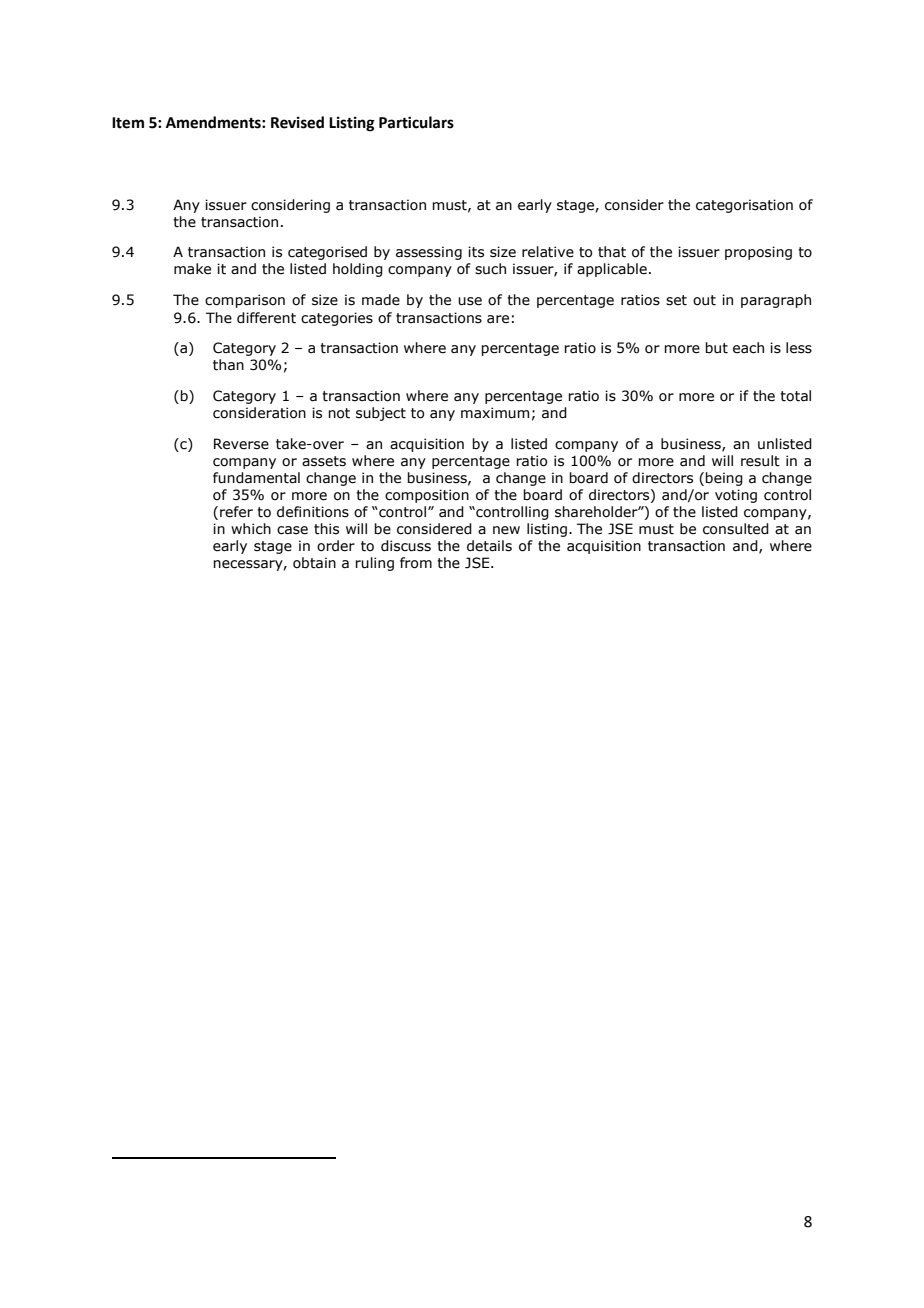 The height and width of the screenshot is (1308, 924). I want to click on Particulars, so click(416, 122).
